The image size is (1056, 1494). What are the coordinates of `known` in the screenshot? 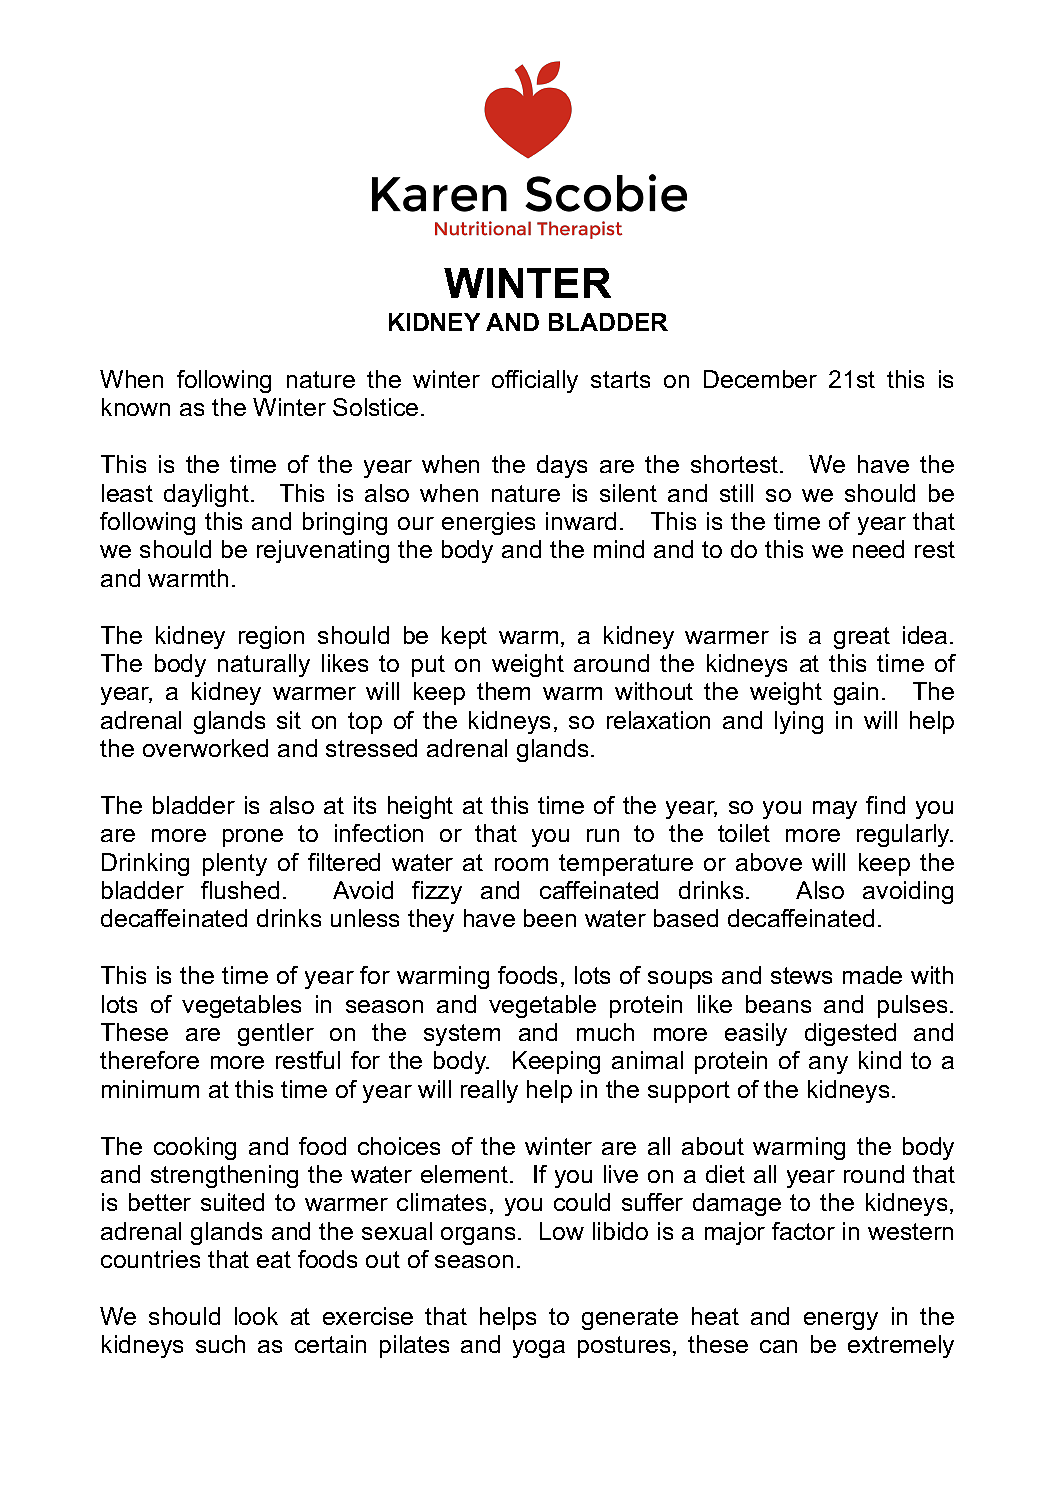 It's located at (136, 407).
